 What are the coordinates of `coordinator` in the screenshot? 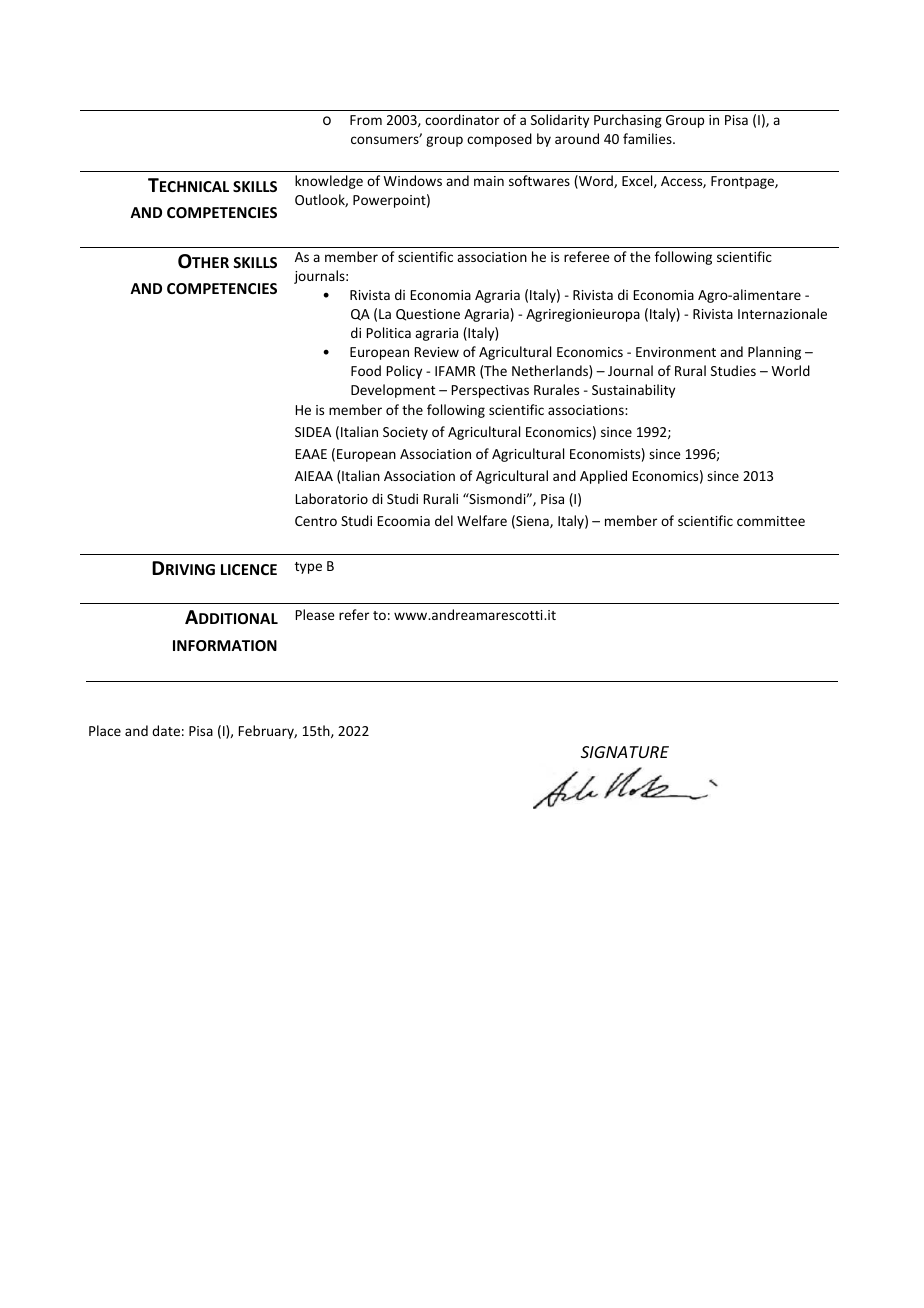 It's located at (462, 119).
